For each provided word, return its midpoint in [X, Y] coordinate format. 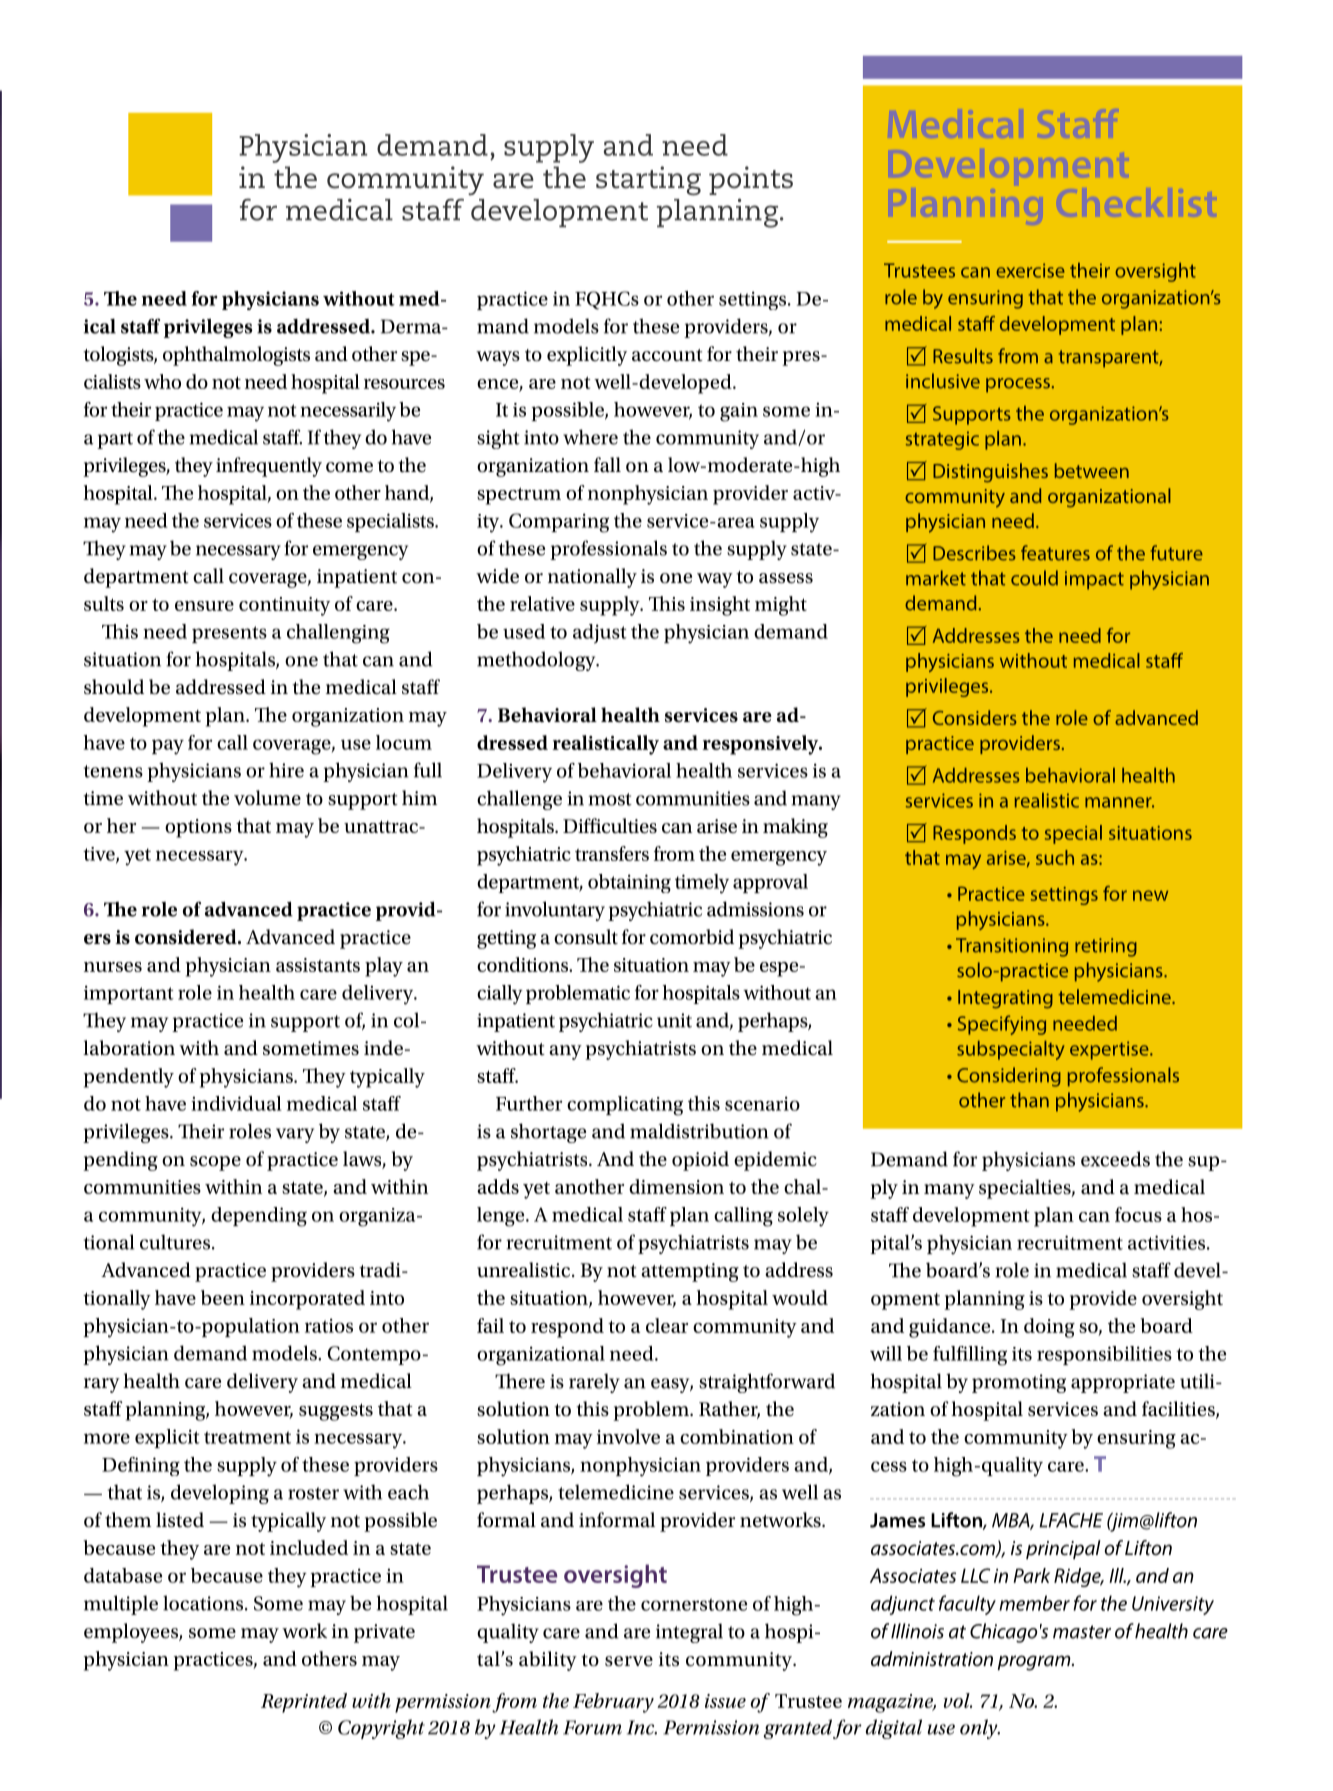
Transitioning [1012, 947]
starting [648, 181]
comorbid [692, 937]
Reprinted [304, 1703]
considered [187, 937]
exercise [1030, 270]
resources [404, 384]
